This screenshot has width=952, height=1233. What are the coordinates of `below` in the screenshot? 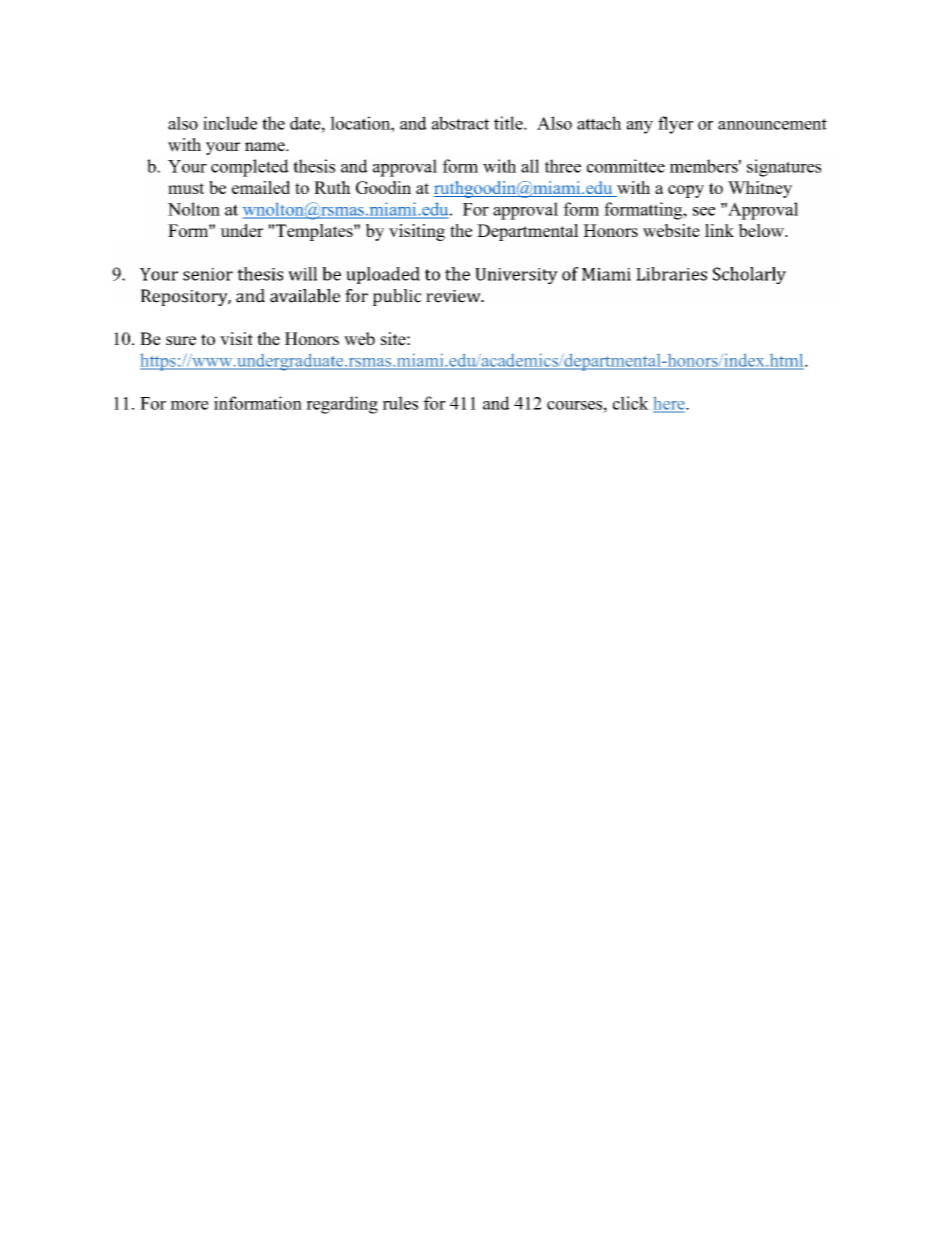 It's located at (762, 230).
